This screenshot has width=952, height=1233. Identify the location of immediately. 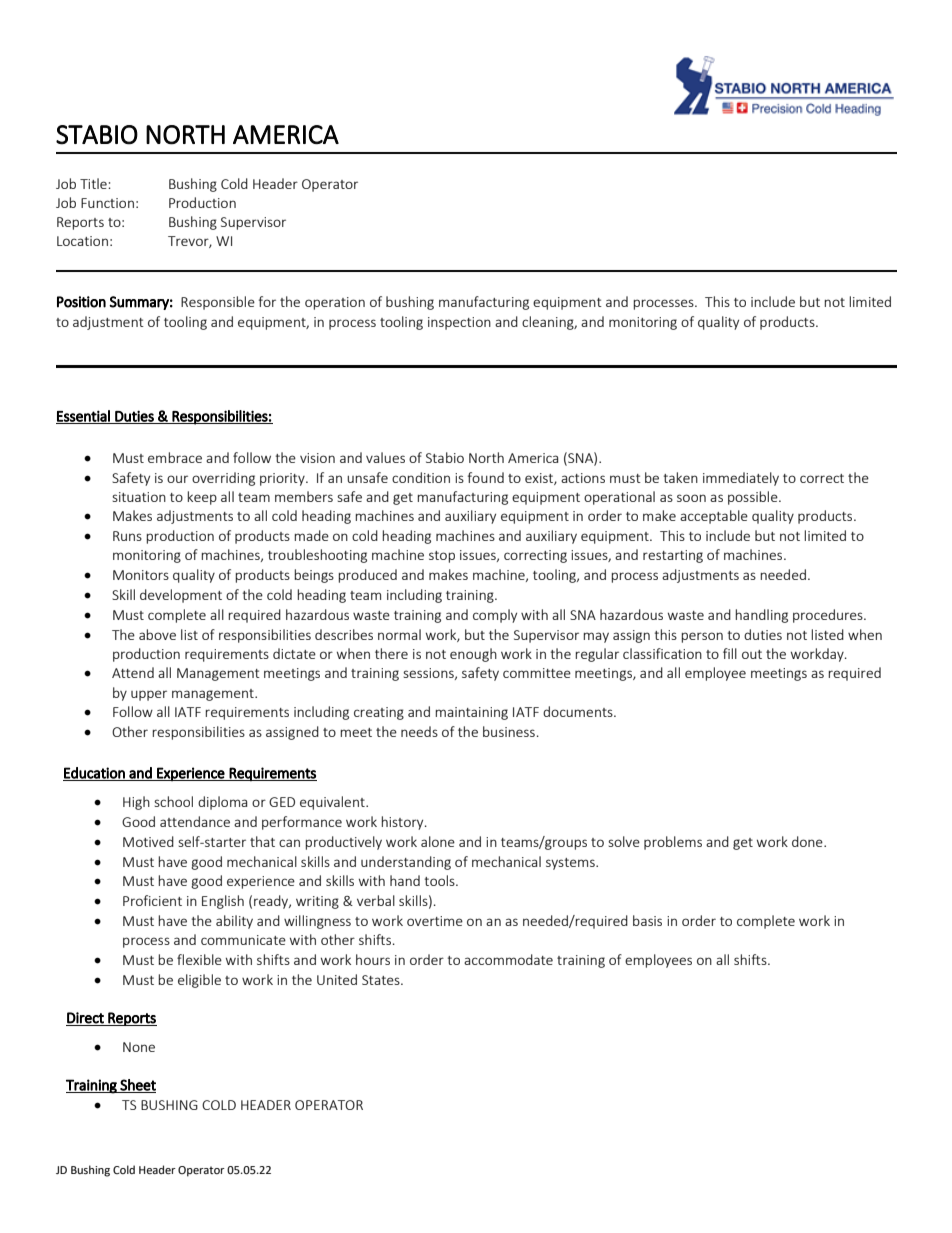
(741, 479).
